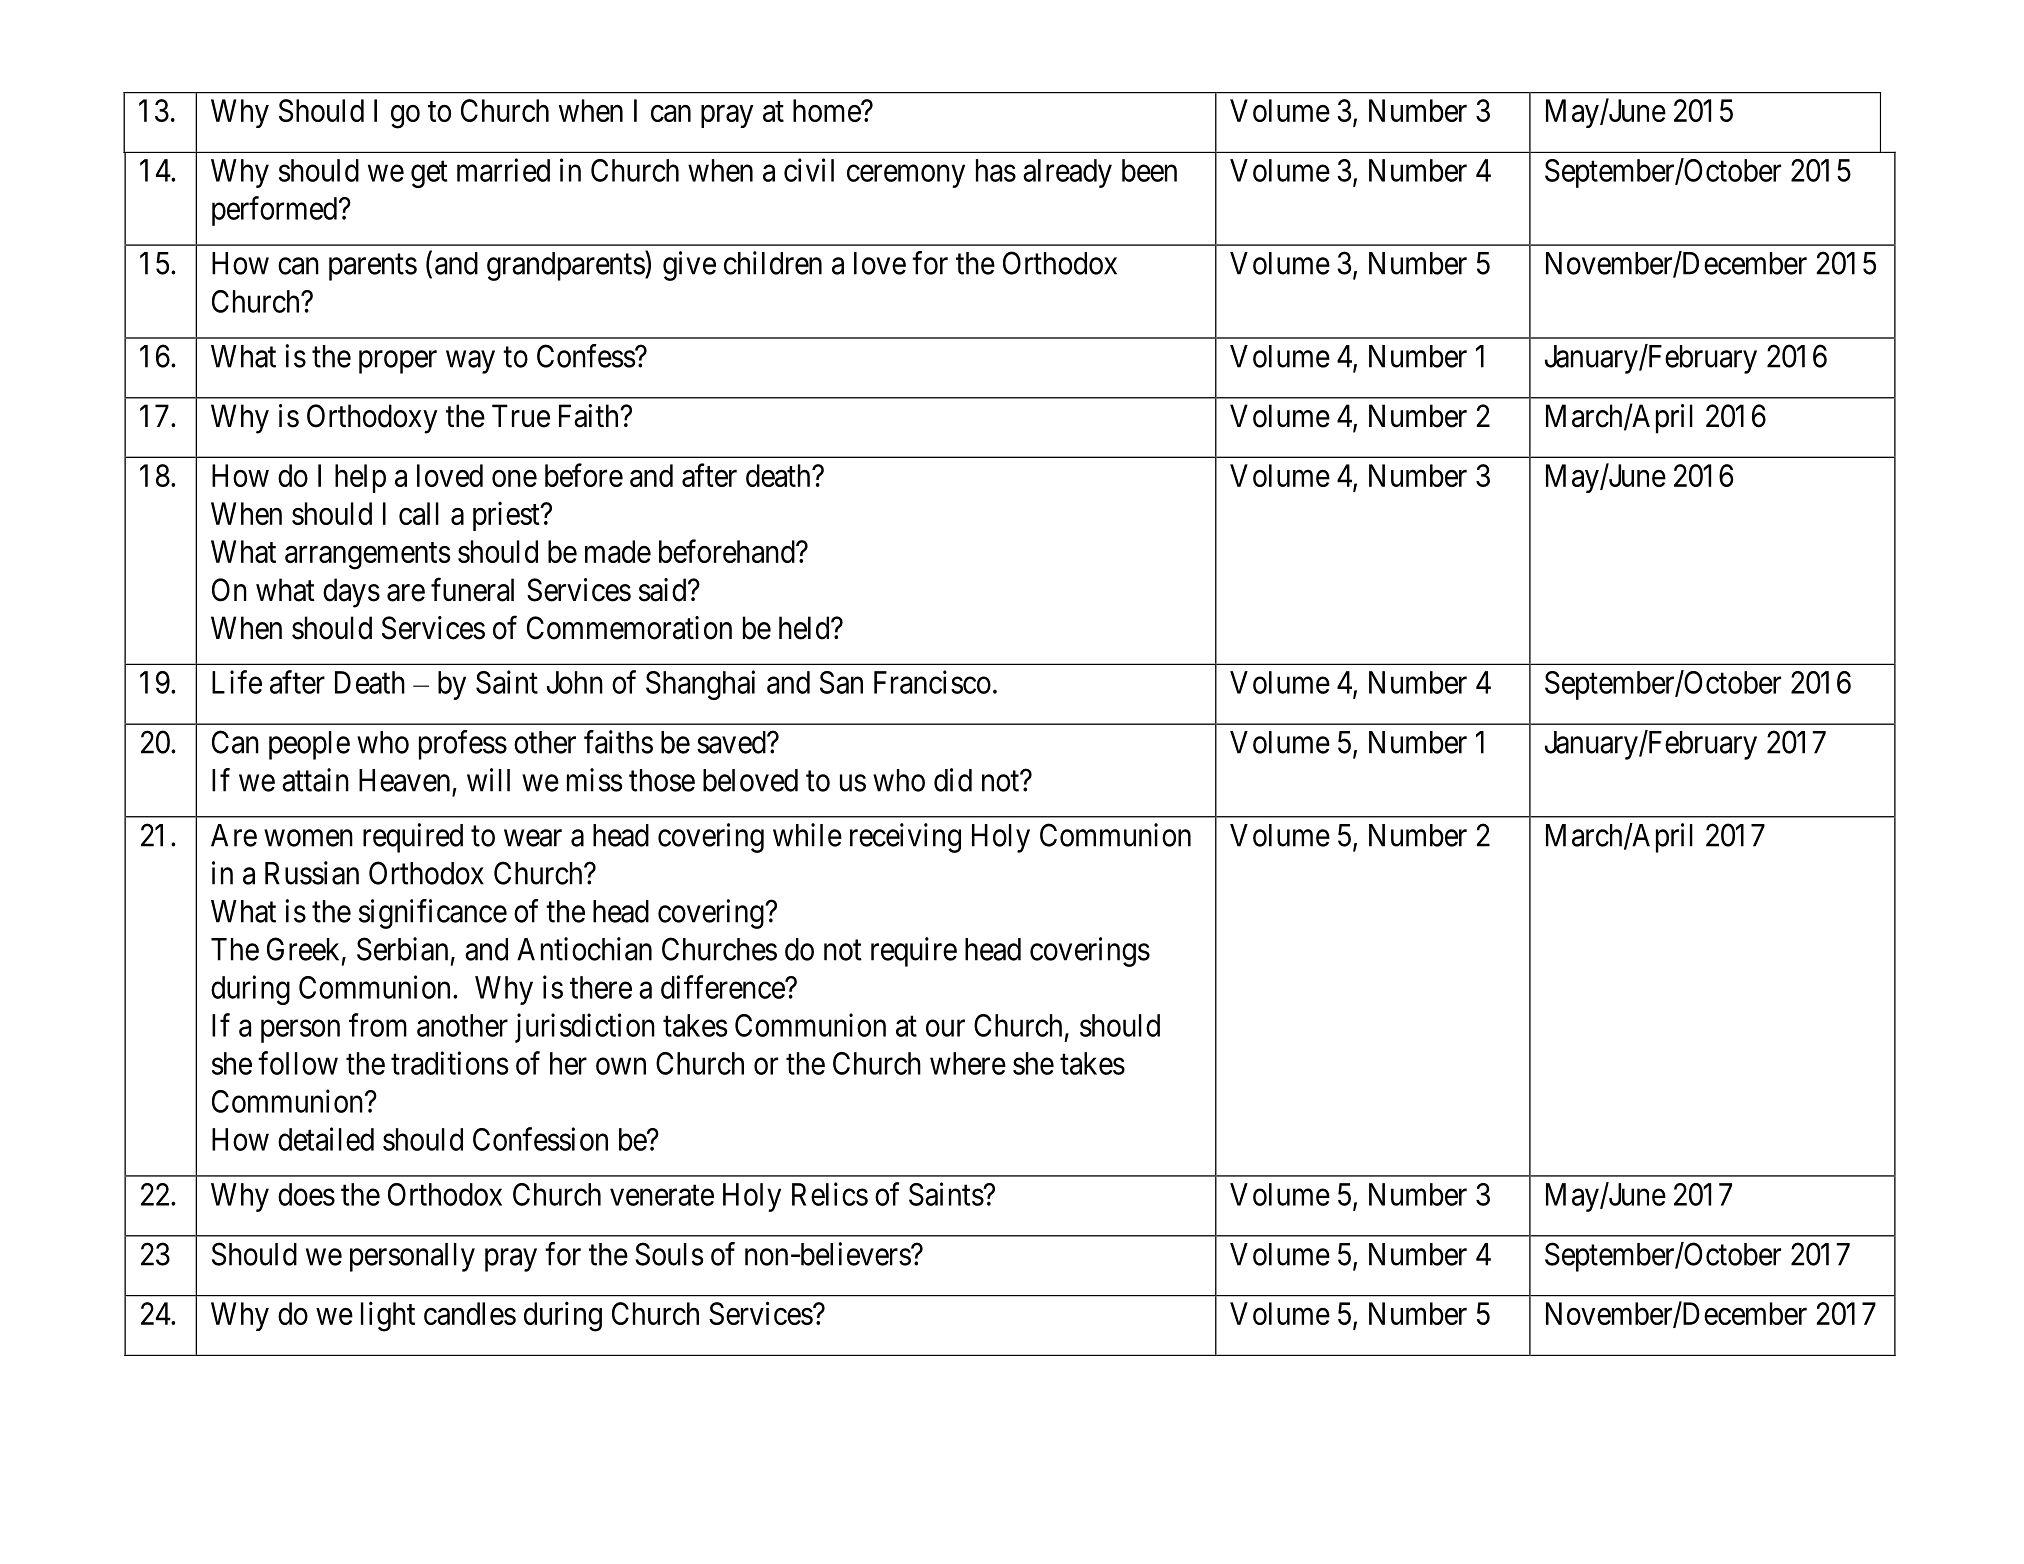 This document has height=1564, width=2024. What do you see at coordinates (809, 170) in the document?
I see `civil` at bounding box center [809, 170].
